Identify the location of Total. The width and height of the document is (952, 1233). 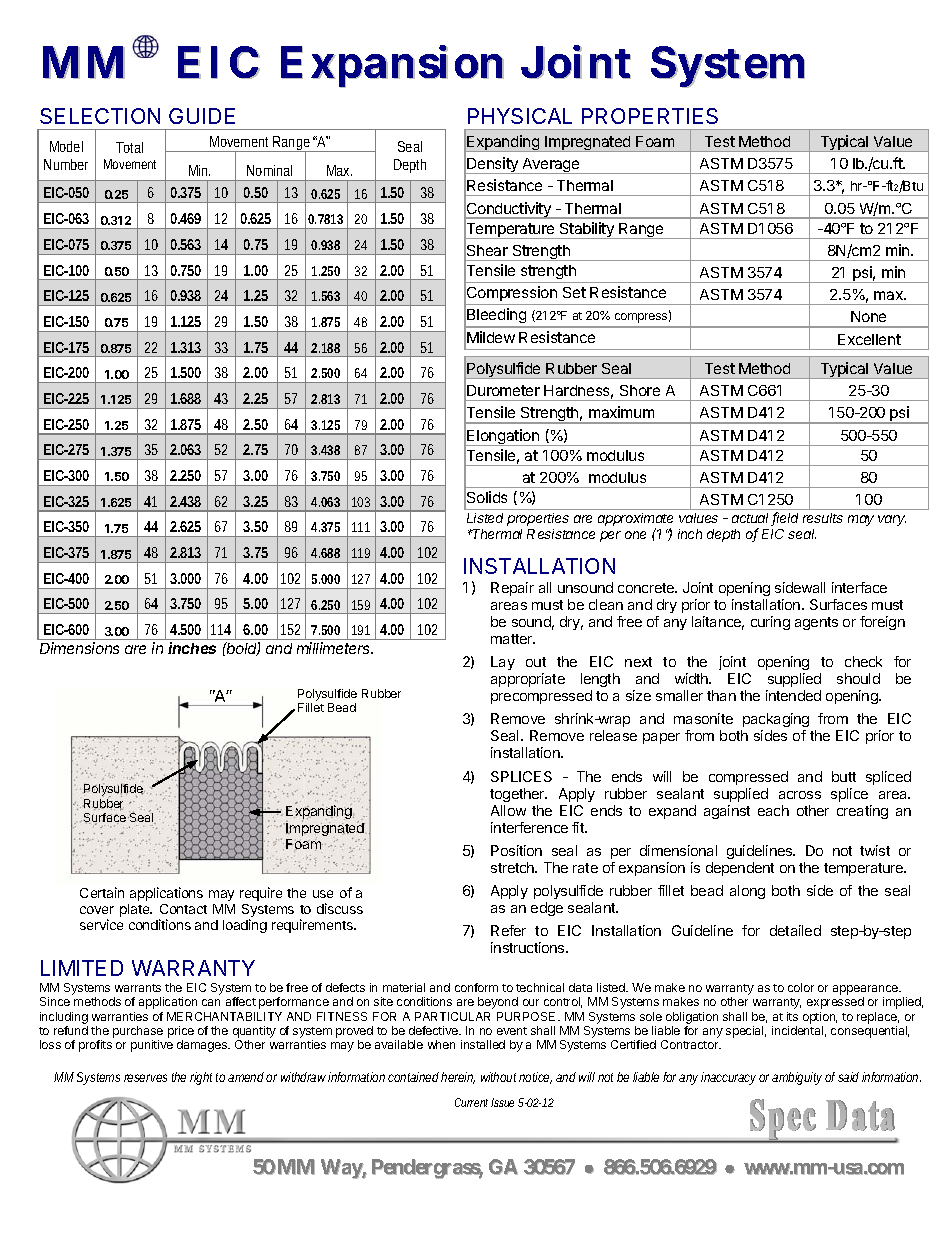
(129, 147).
